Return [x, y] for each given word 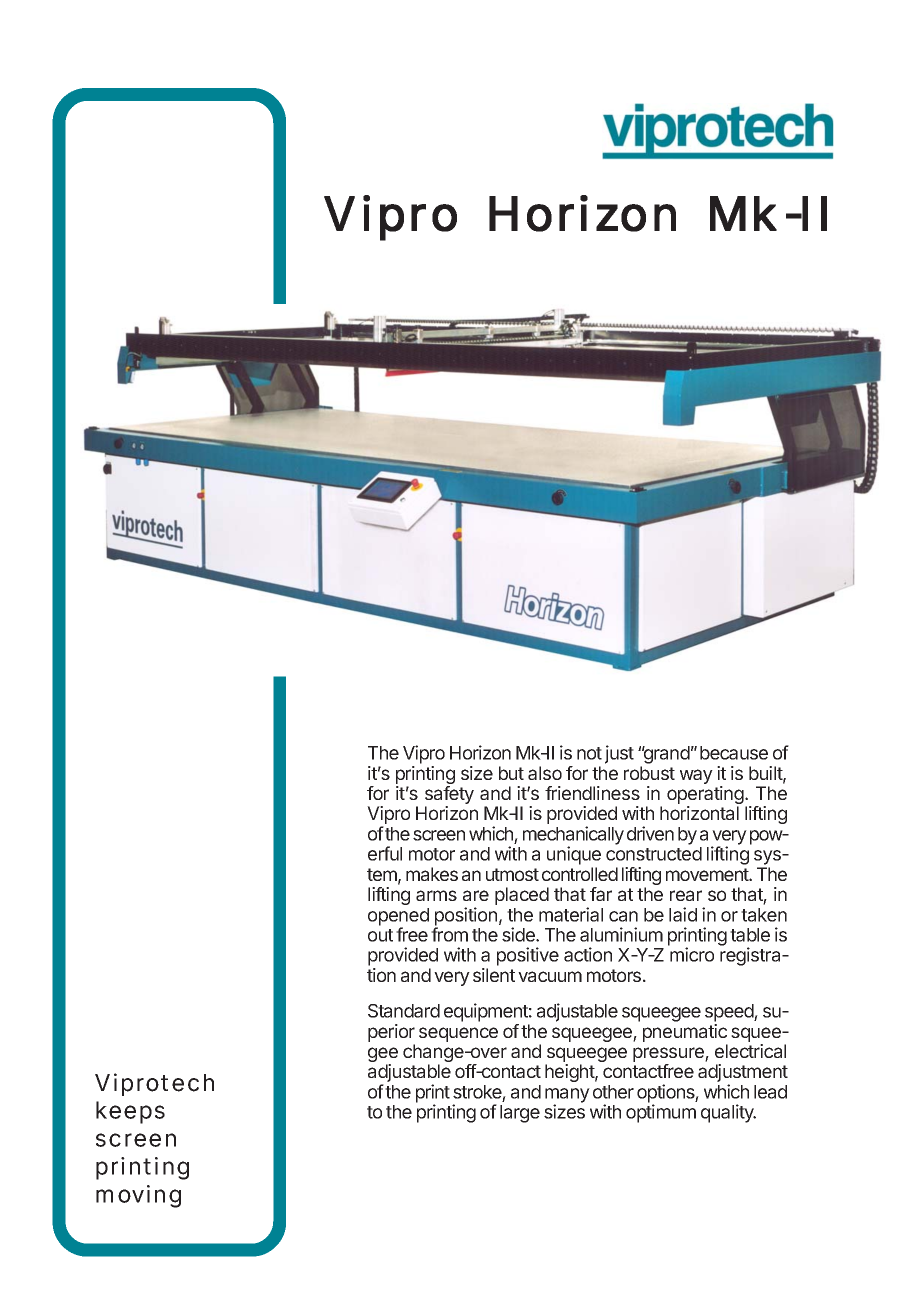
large [520, 1114]
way [696, 776]
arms [436, 895]
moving [138, 1196]
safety [449, 796]
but [511, 773]
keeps [130, 1112]
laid [683, 914]
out [380, 935]
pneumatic [685, 1033]
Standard [404, 1011]
